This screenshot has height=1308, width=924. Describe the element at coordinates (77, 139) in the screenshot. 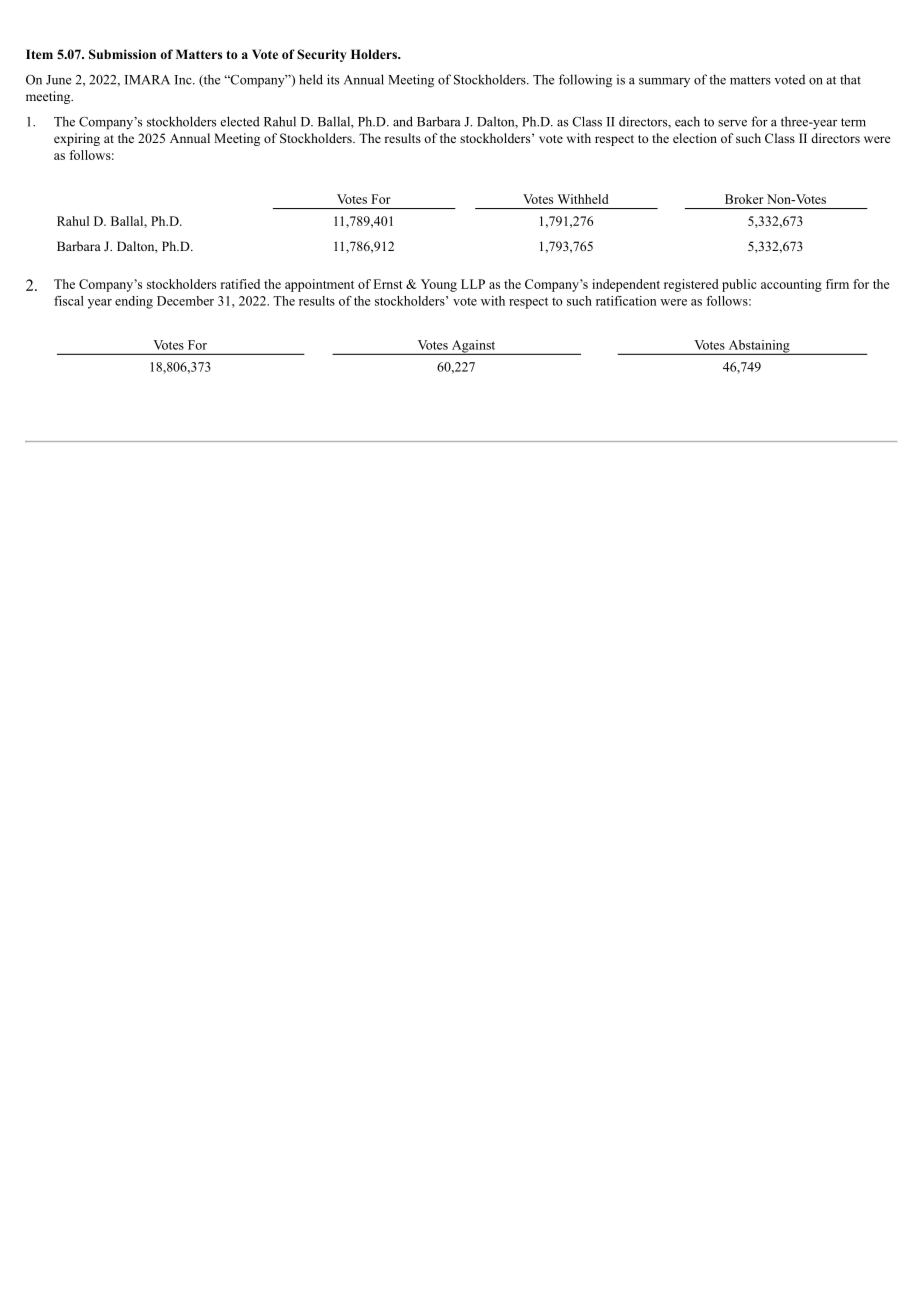

I see `expiring` at that location.
